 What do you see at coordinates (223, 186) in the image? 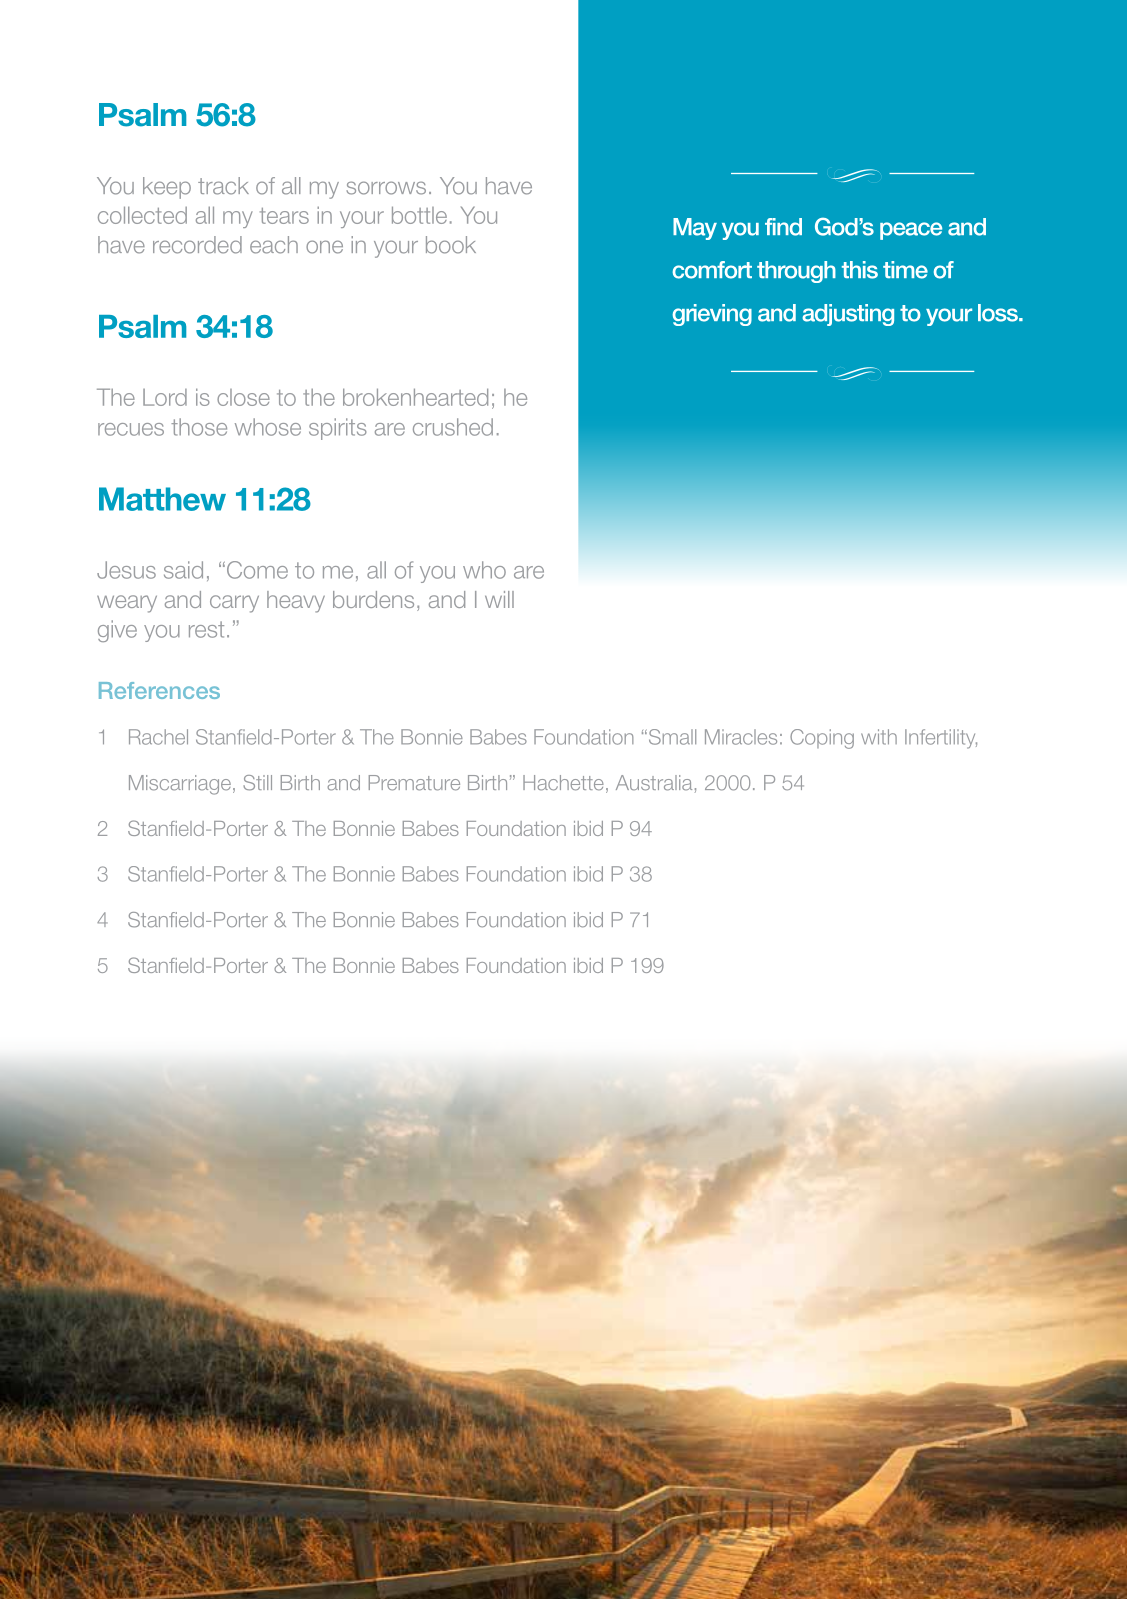
I see `track` at bounding box center [223, 186].
